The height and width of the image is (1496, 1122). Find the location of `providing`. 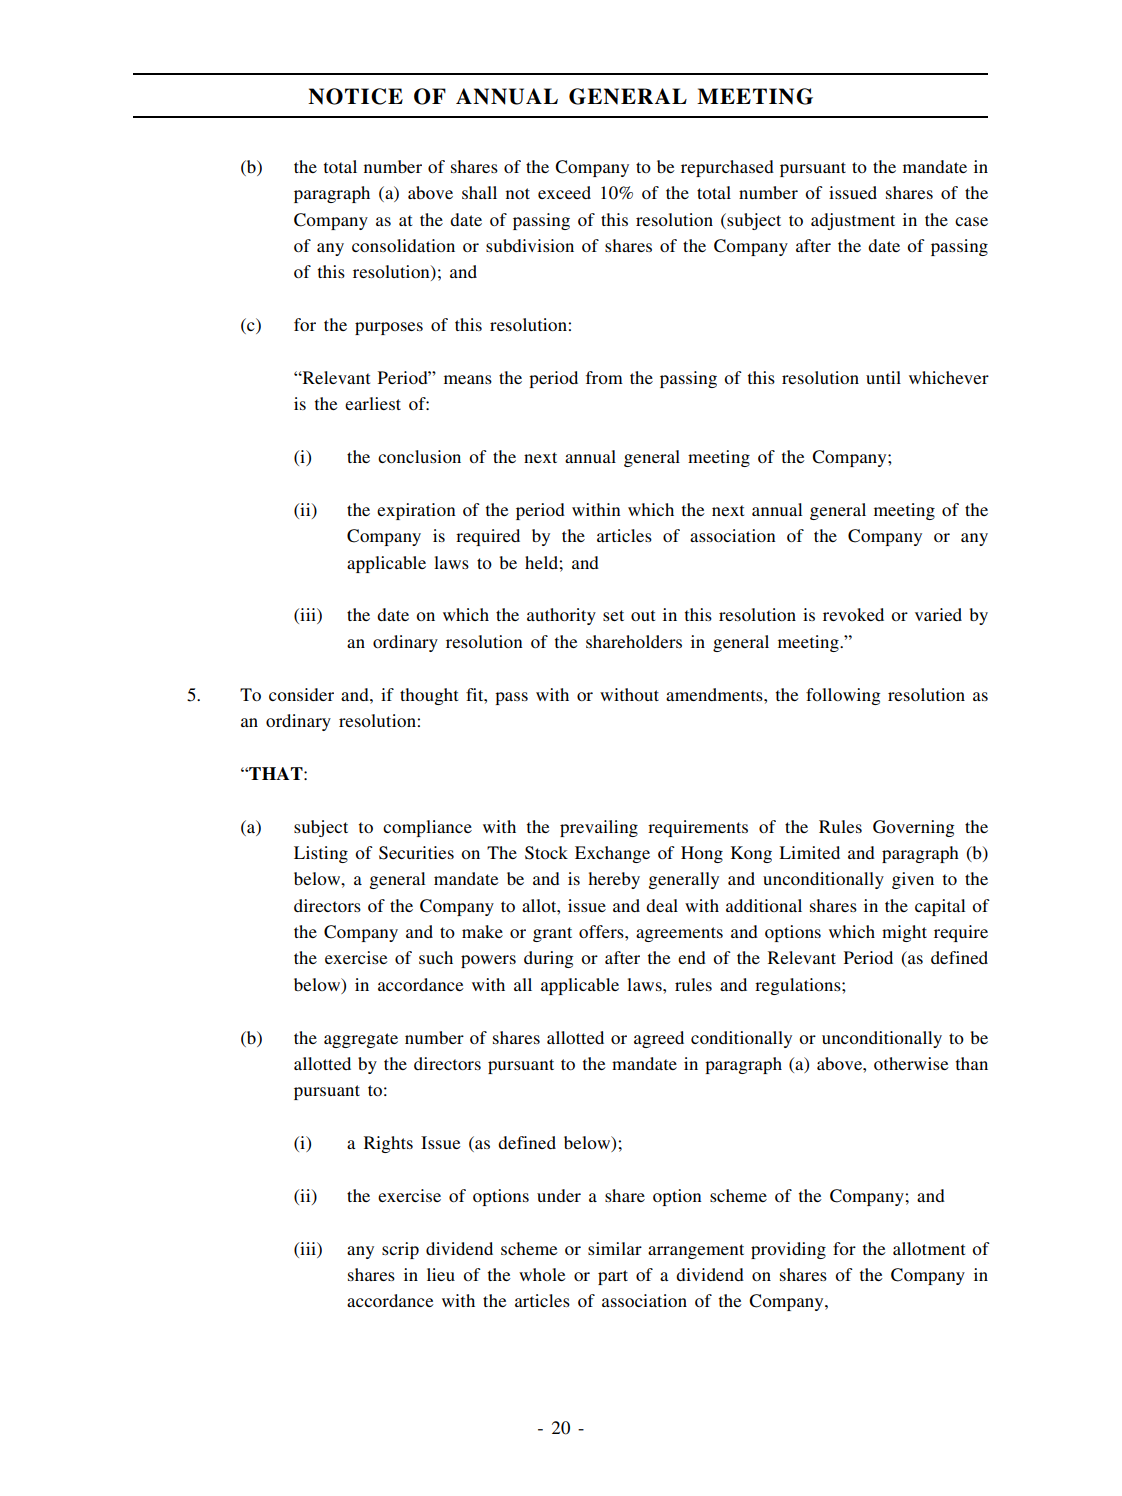

providing is located at coordinates (788, 1250).
